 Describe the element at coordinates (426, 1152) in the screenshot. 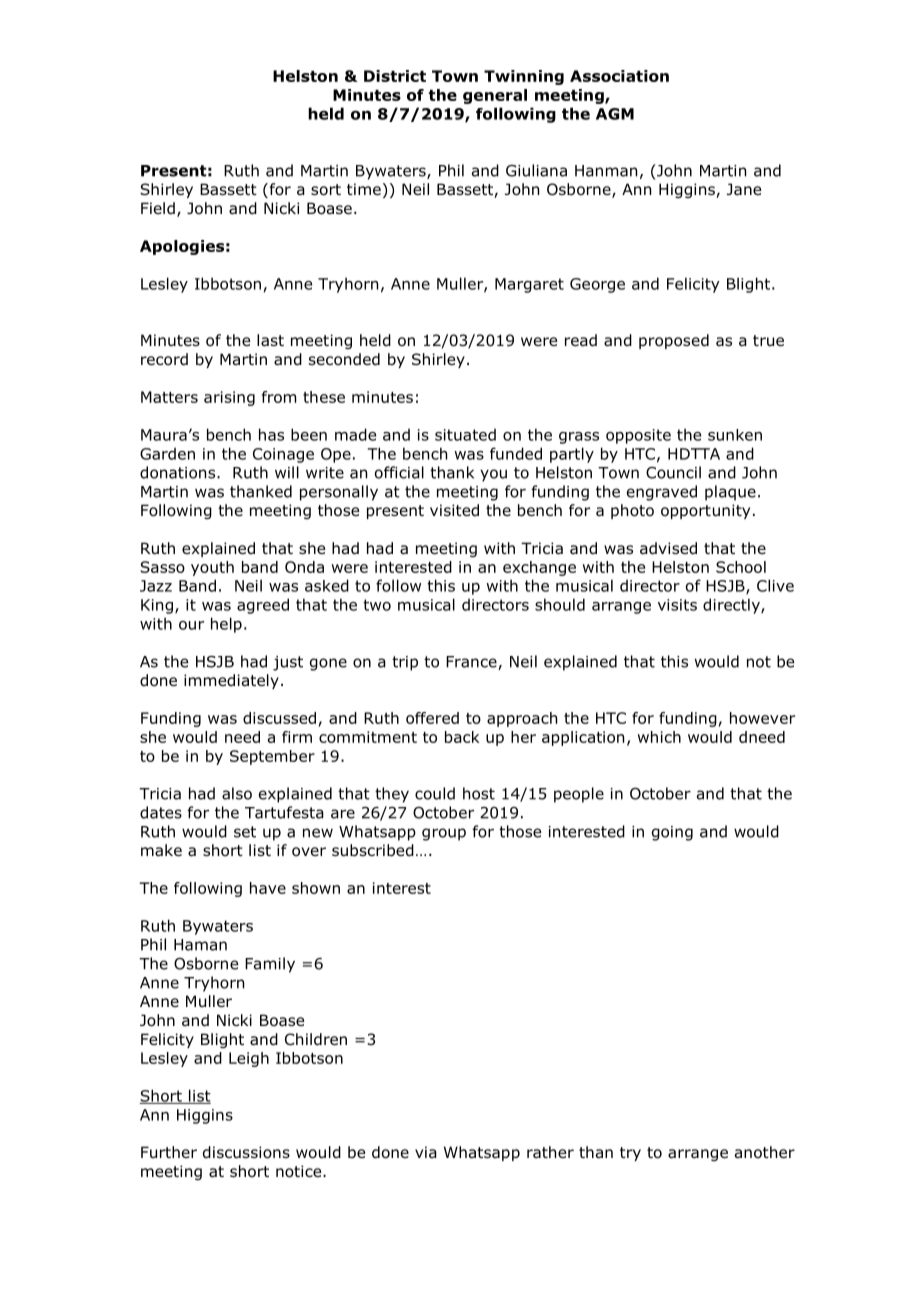

I see `via` at that location.
